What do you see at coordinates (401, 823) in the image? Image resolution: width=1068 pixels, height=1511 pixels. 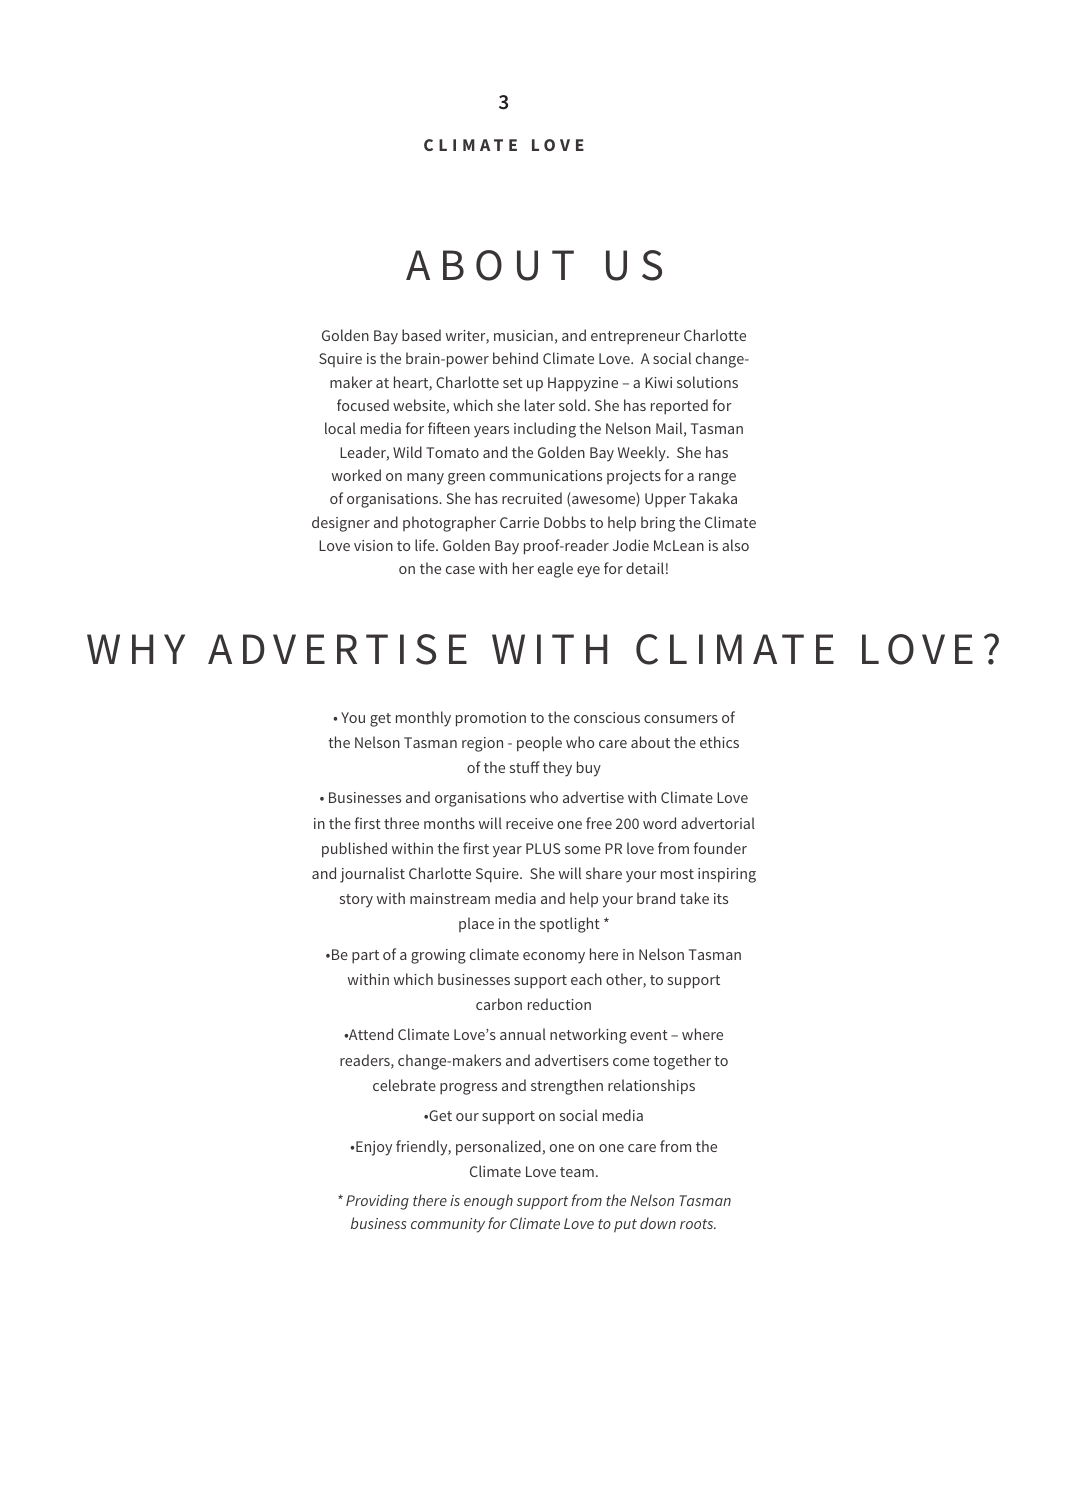 I see `three` at bounding box center [401, 823].
